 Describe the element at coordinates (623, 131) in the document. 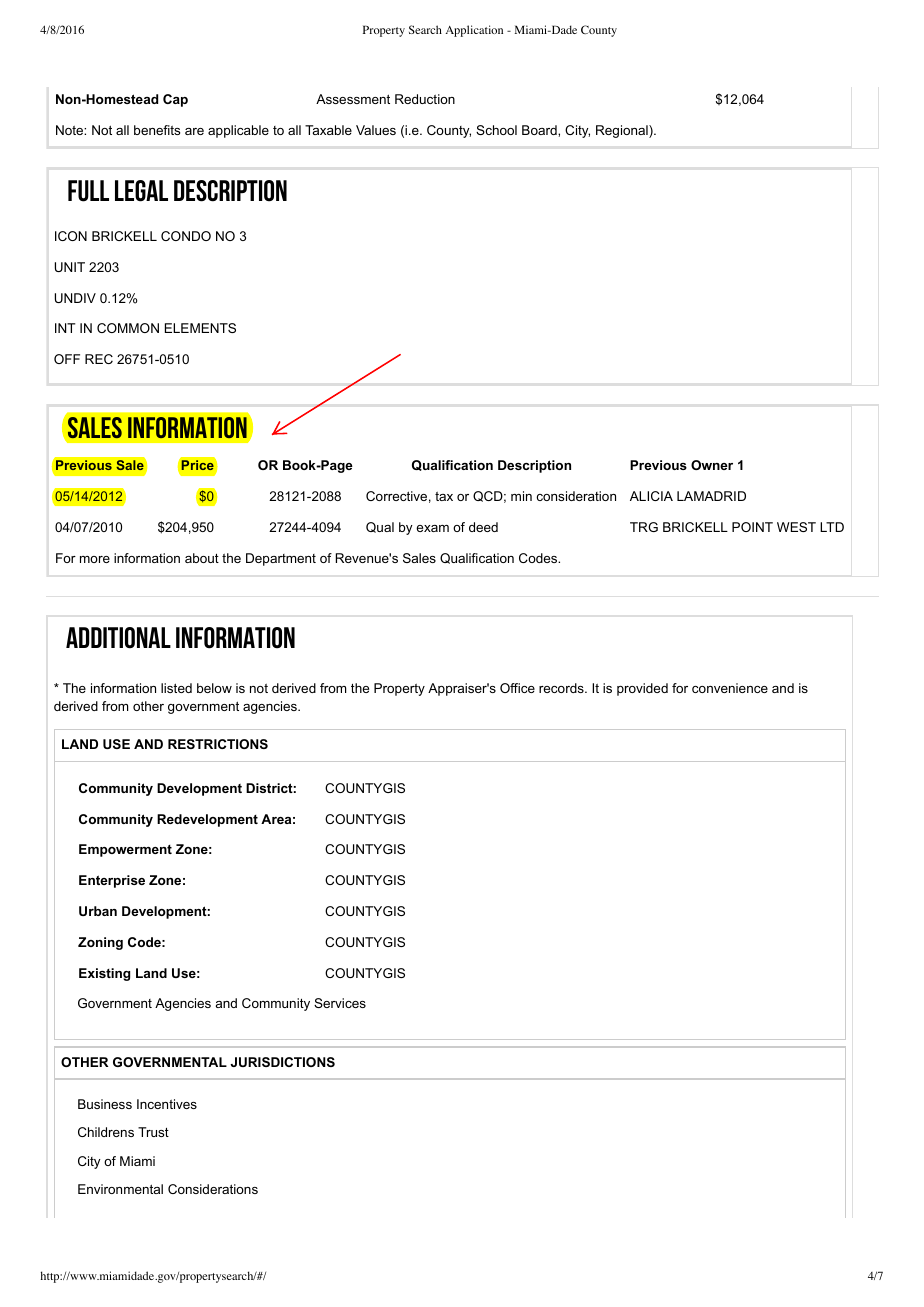

I see `Regional` at that location.
